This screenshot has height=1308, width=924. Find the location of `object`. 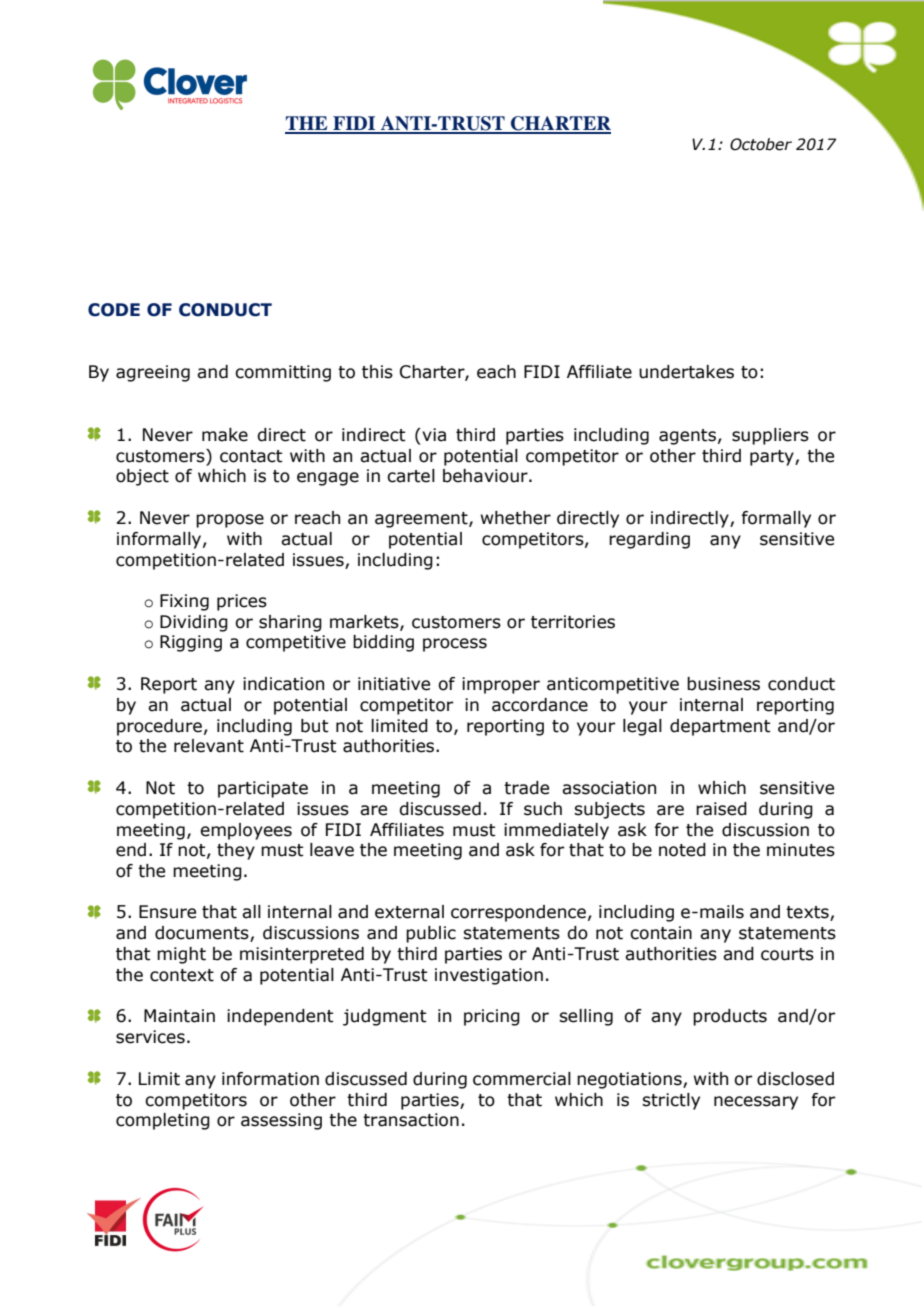

object is located at coordinates (142, 477).
